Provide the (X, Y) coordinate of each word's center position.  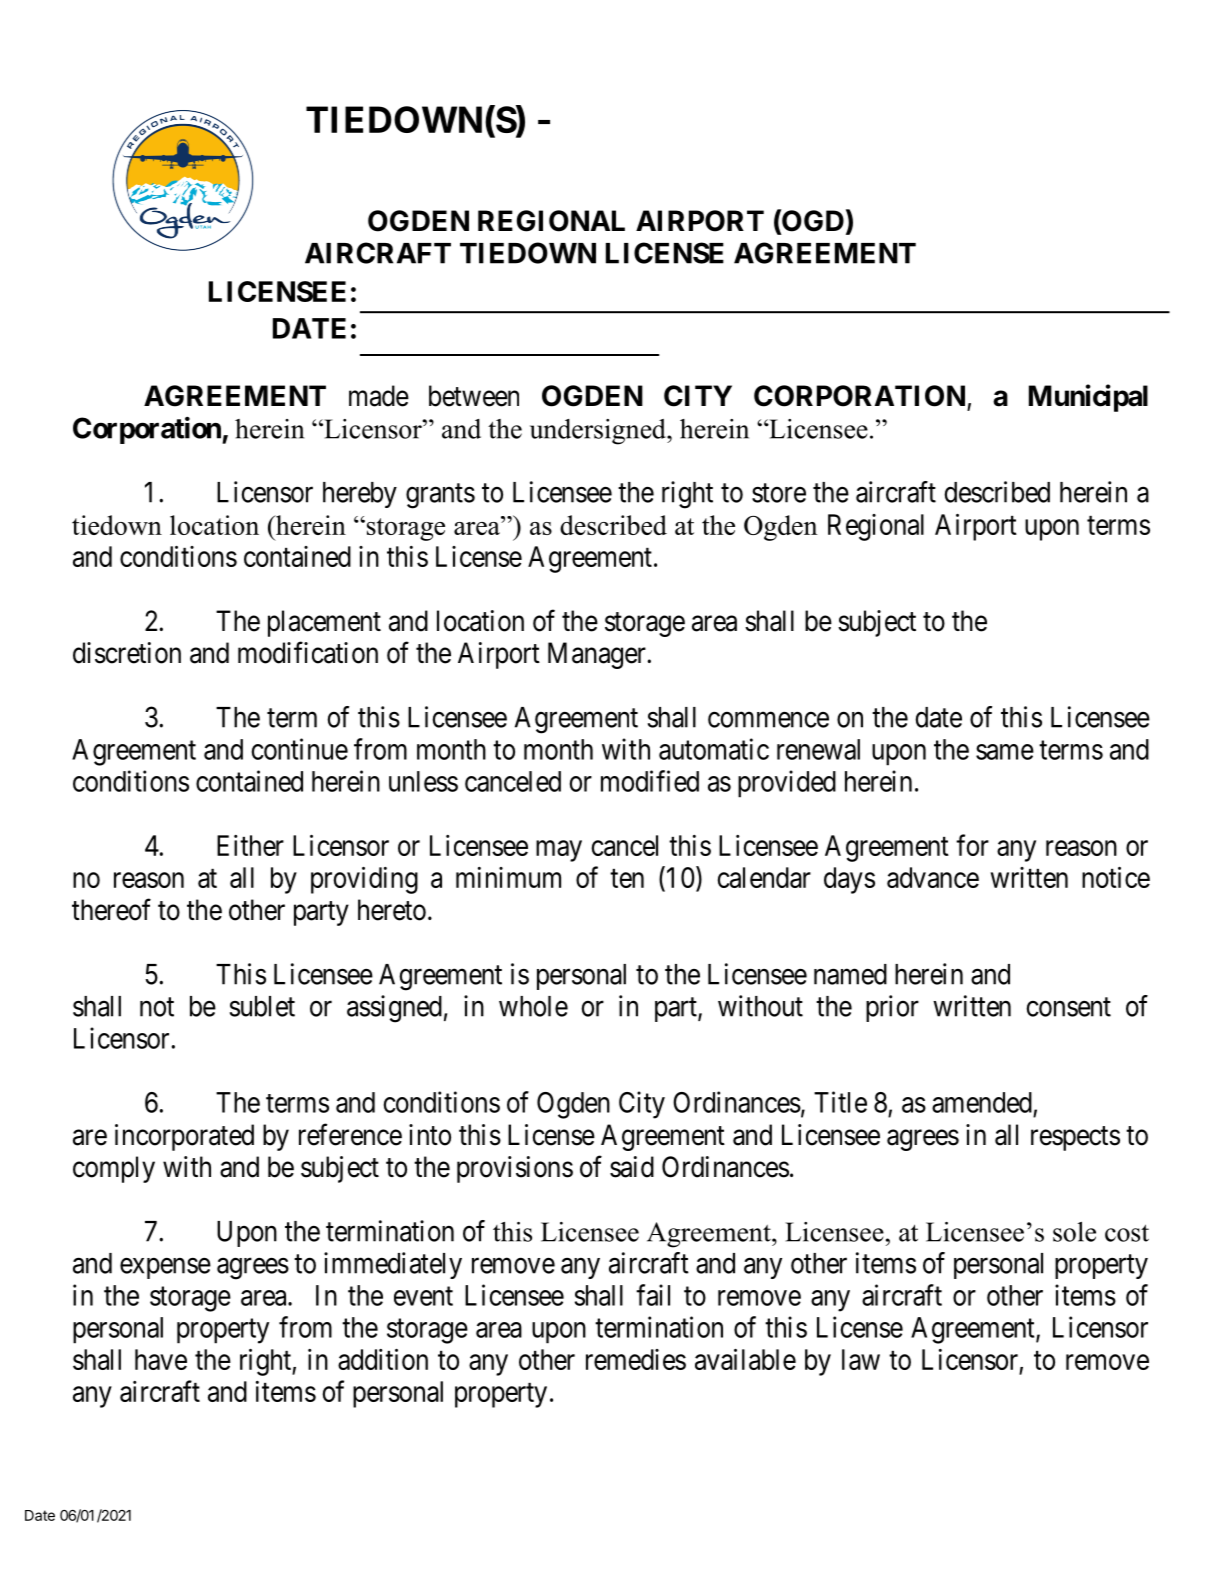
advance (933, 877)
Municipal (1088, 398)
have (161, 1359)
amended (982, 1102)
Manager (598, 655)
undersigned (599, 432)
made (379, 396)
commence (768, 720)
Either (250, 845)
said (632, 1167)
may (559, 851)
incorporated (184, 1137)
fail (653, 1295)
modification (308, 652)
